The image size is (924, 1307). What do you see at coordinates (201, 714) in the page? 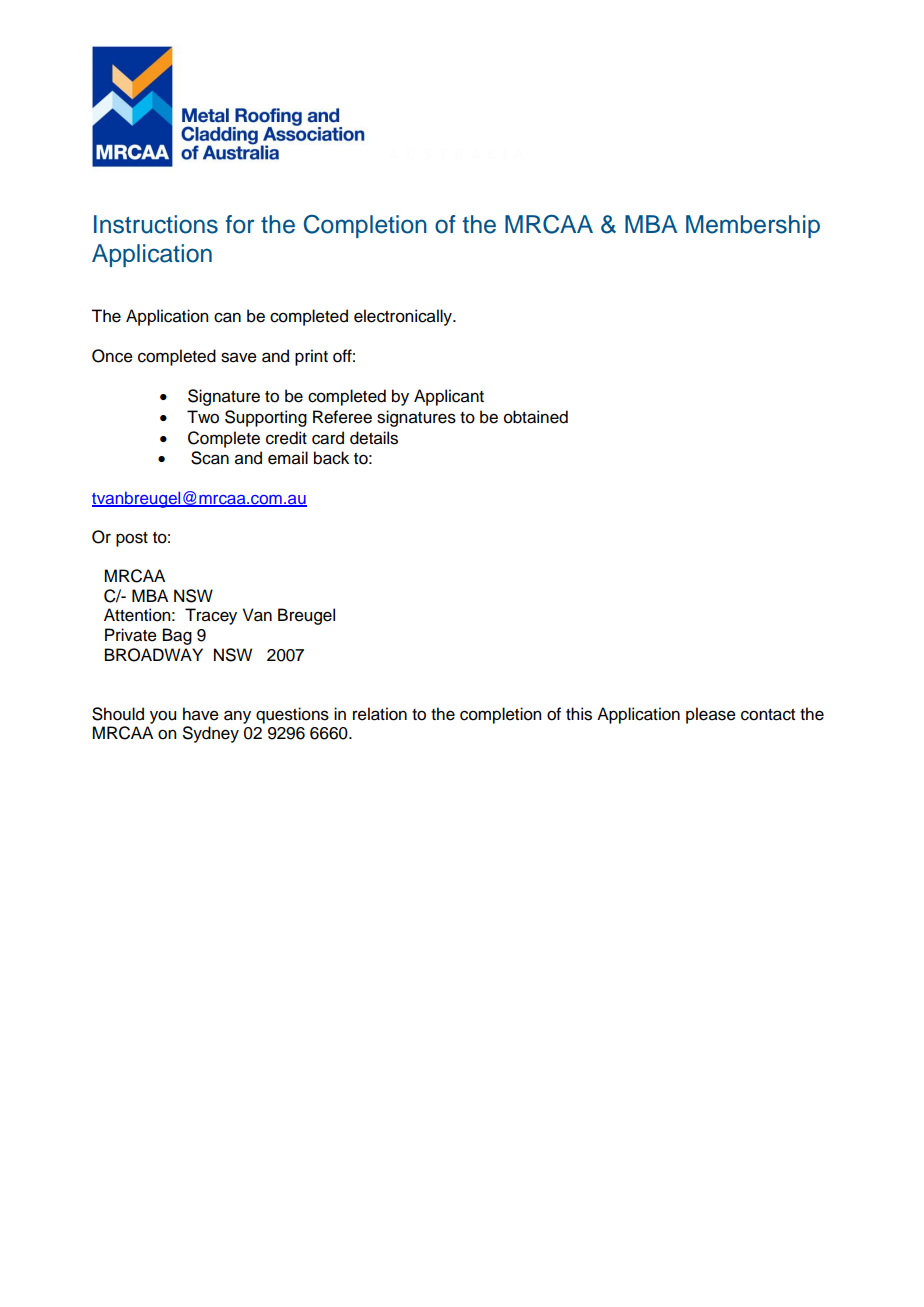
I see `have` at bounding box center [201, 714].
